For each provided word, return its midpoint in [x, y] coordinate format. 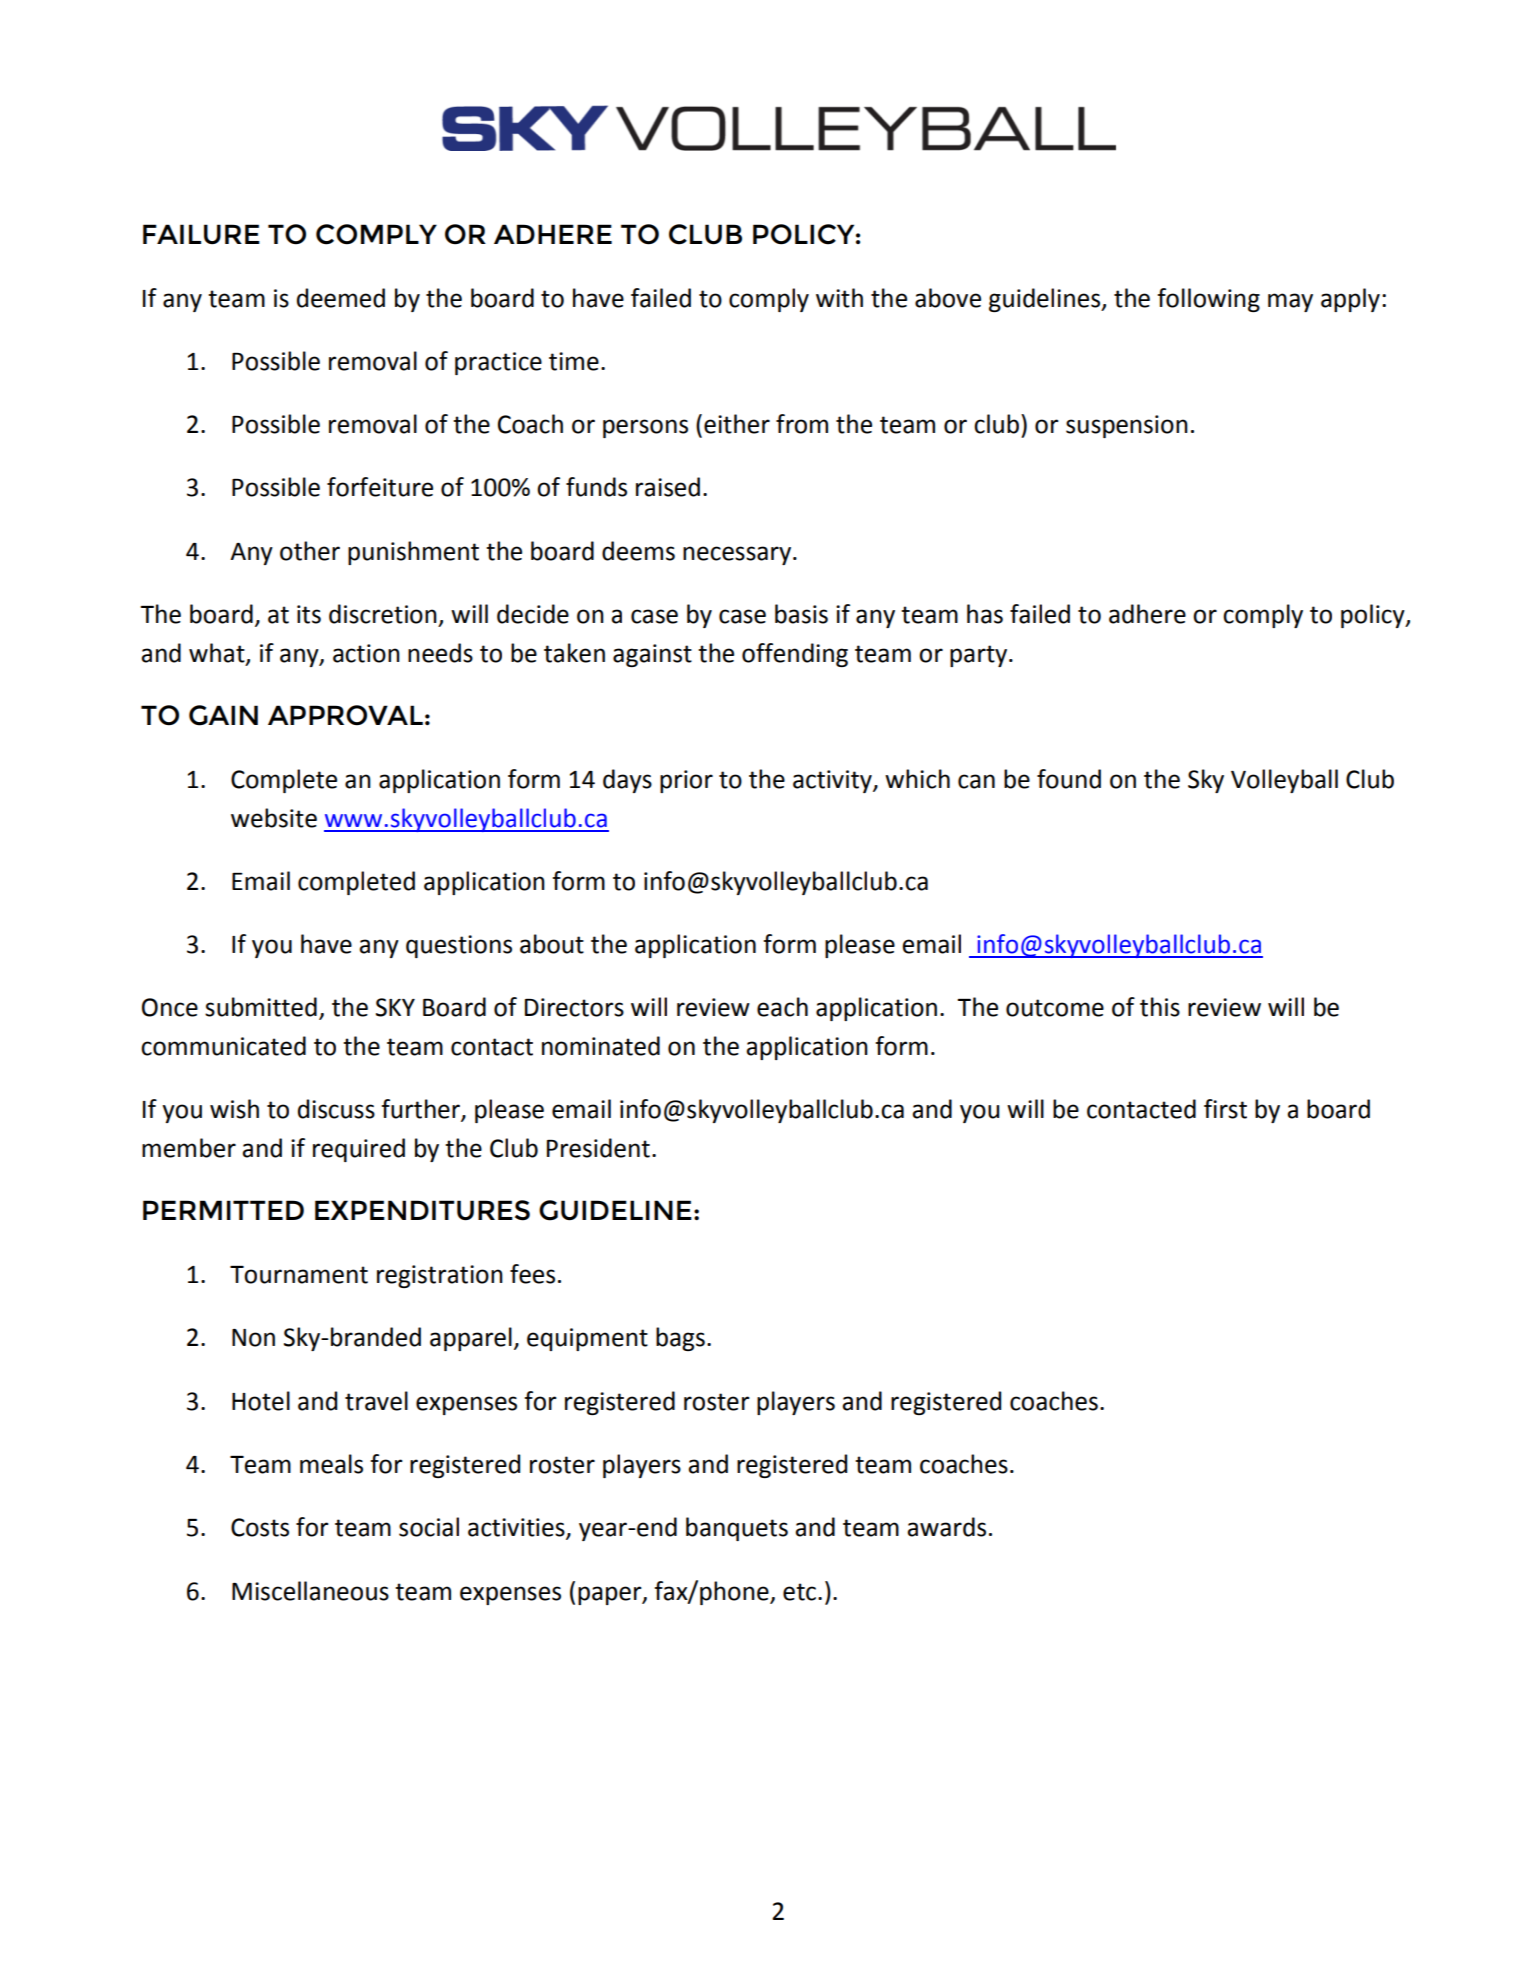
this [1160, 1007]
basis [801, 614]
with [839, 298]
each [782, 1007]
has [985, 614]
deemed [341, 298]
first [1225, 1109]
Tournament [299, 1275]
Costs [260, 1527]
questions [459, 946]
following [1209, 300]
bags [680, 1339]
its [309, 614]
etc [801, 1592]
